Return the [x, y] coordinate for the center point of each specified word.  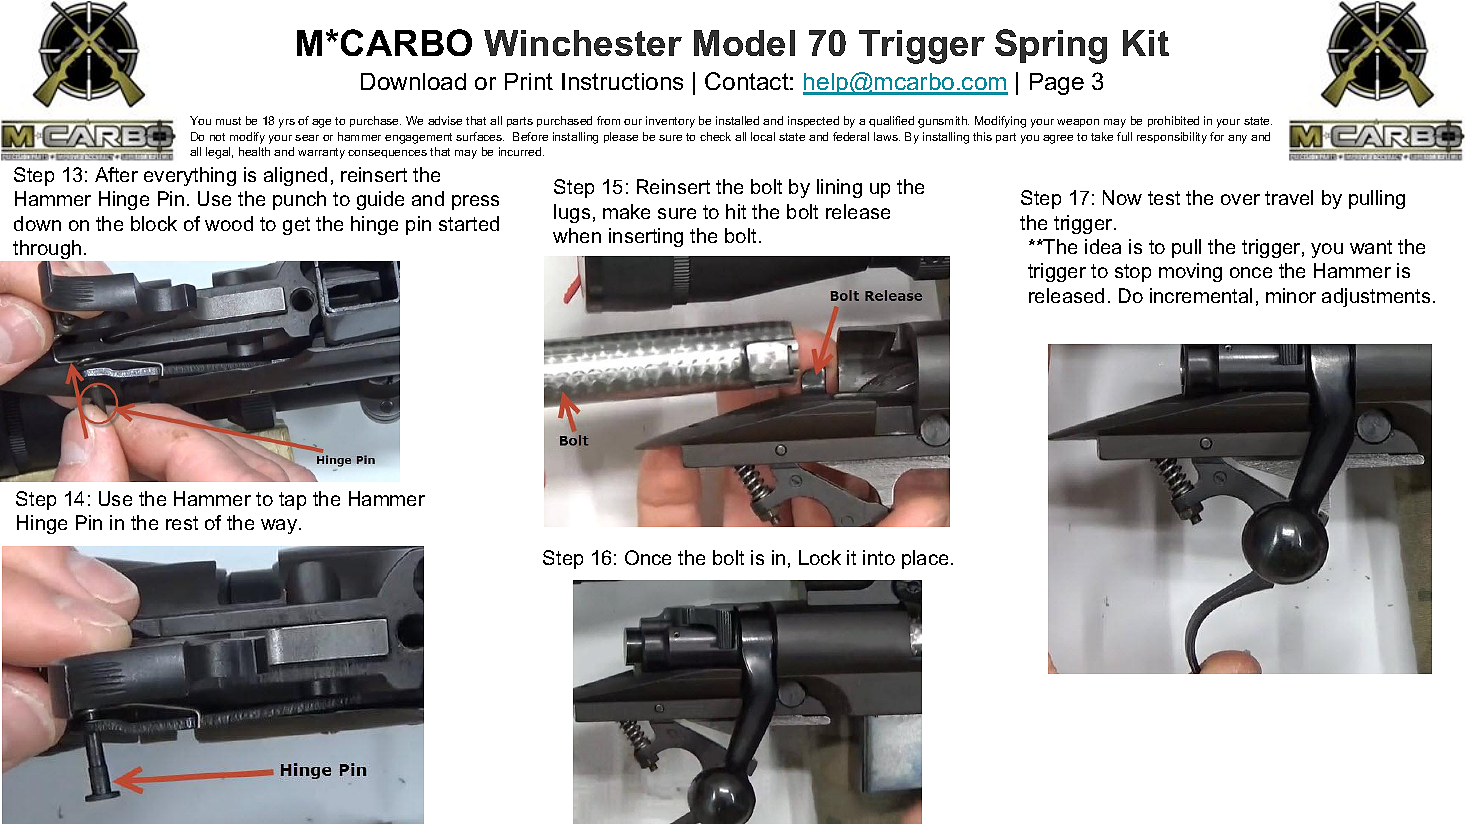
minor [1291, 295]
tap [292, 501]
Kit [1146, 43]
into [879, 557]
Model [744, 43]
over [1240, 199]
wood [229, 223]
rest [182, 523]
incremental [1201, 295]
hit [736, 211]
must [228, 121]
